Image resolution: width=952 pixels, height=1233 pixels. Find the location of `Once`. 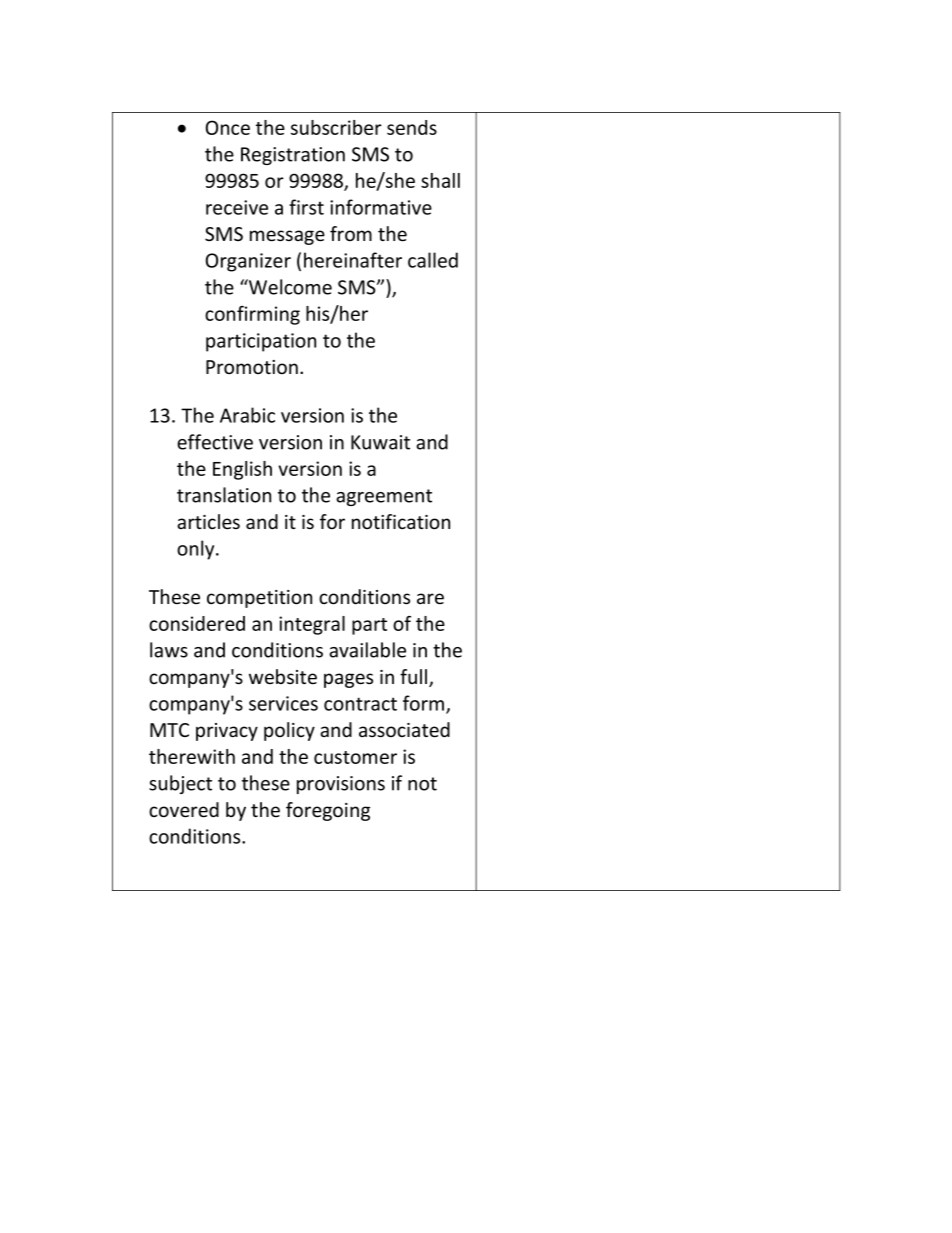

Once is located at coordinates (228, 127).
